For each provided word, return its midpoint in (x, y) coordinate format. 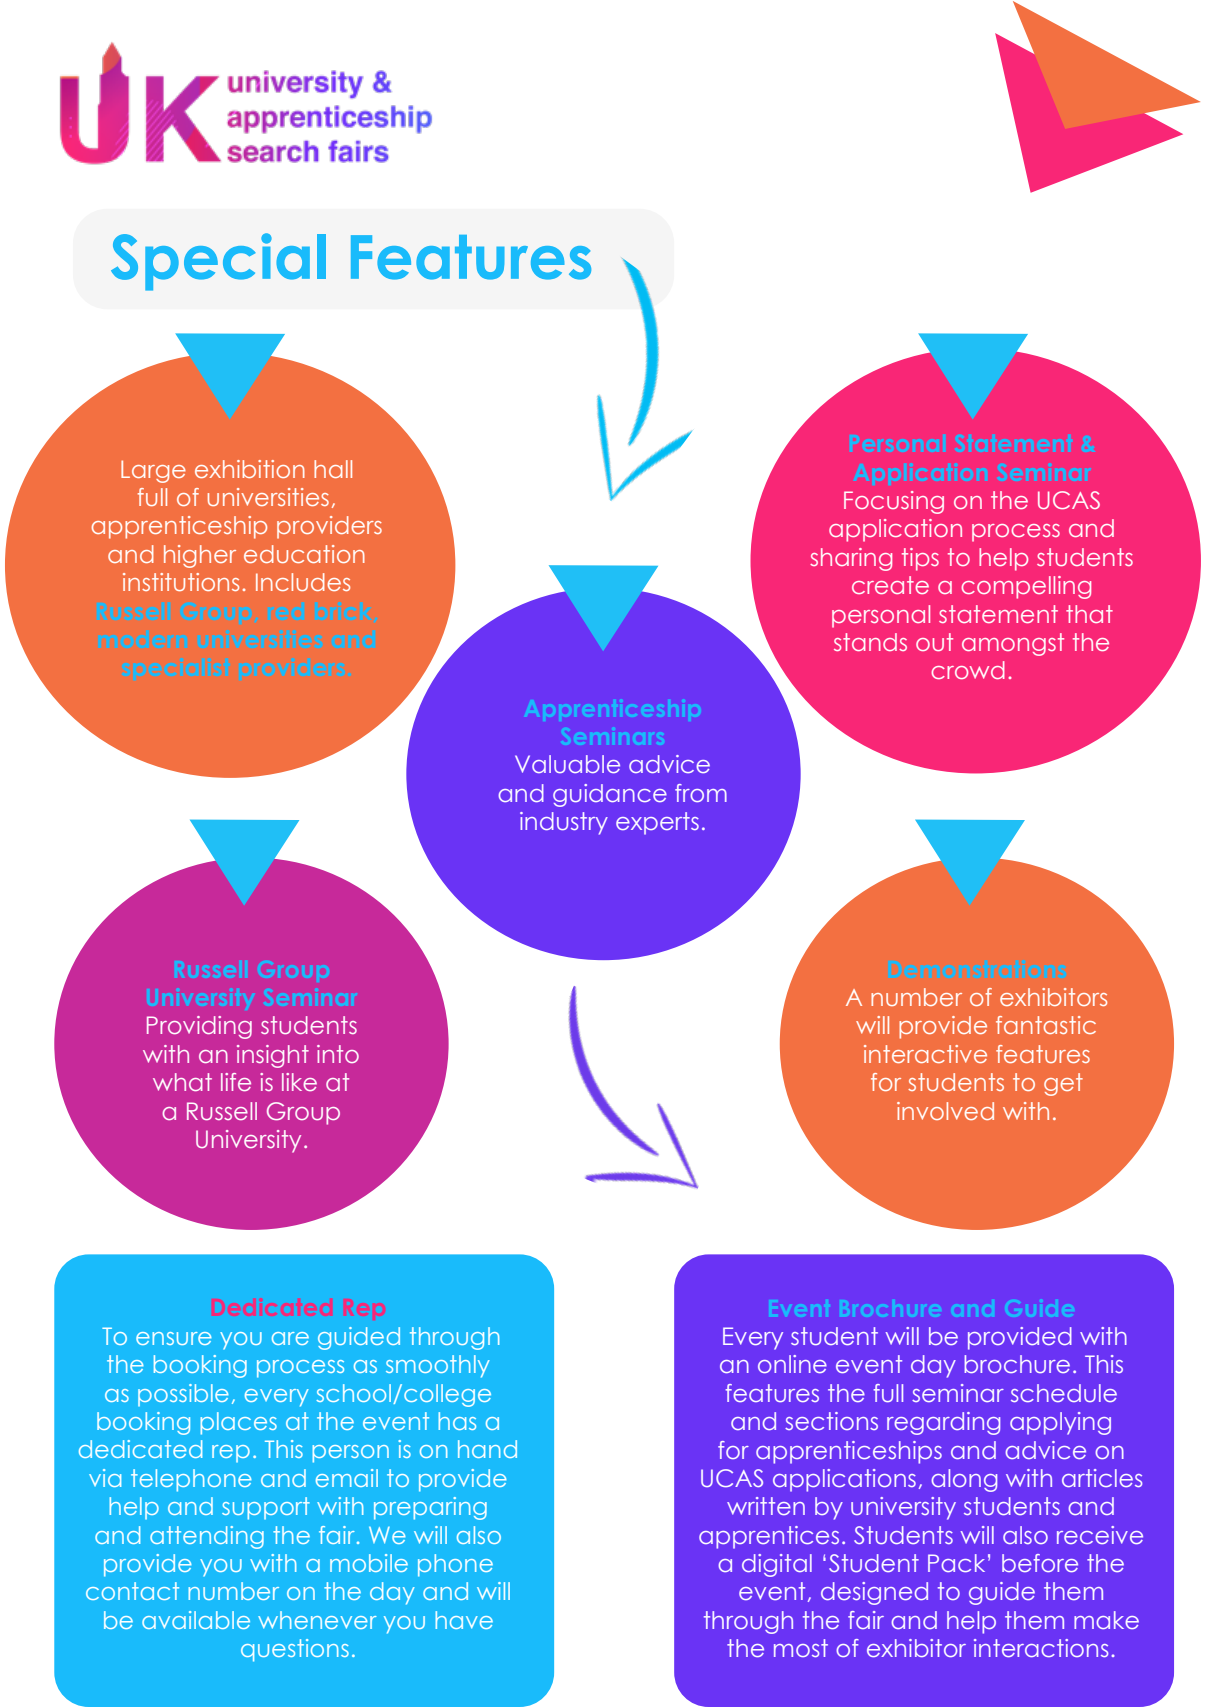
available (196, 1620)
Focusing (894, 502)
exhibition (250, 469)
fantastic (1046, 1025)
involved (945, 1111)
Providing (199, 1027)
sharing (851, 559)
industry (564, 823)
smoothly (438, 1366)
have (464, 1620)
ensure (174, 1338)
